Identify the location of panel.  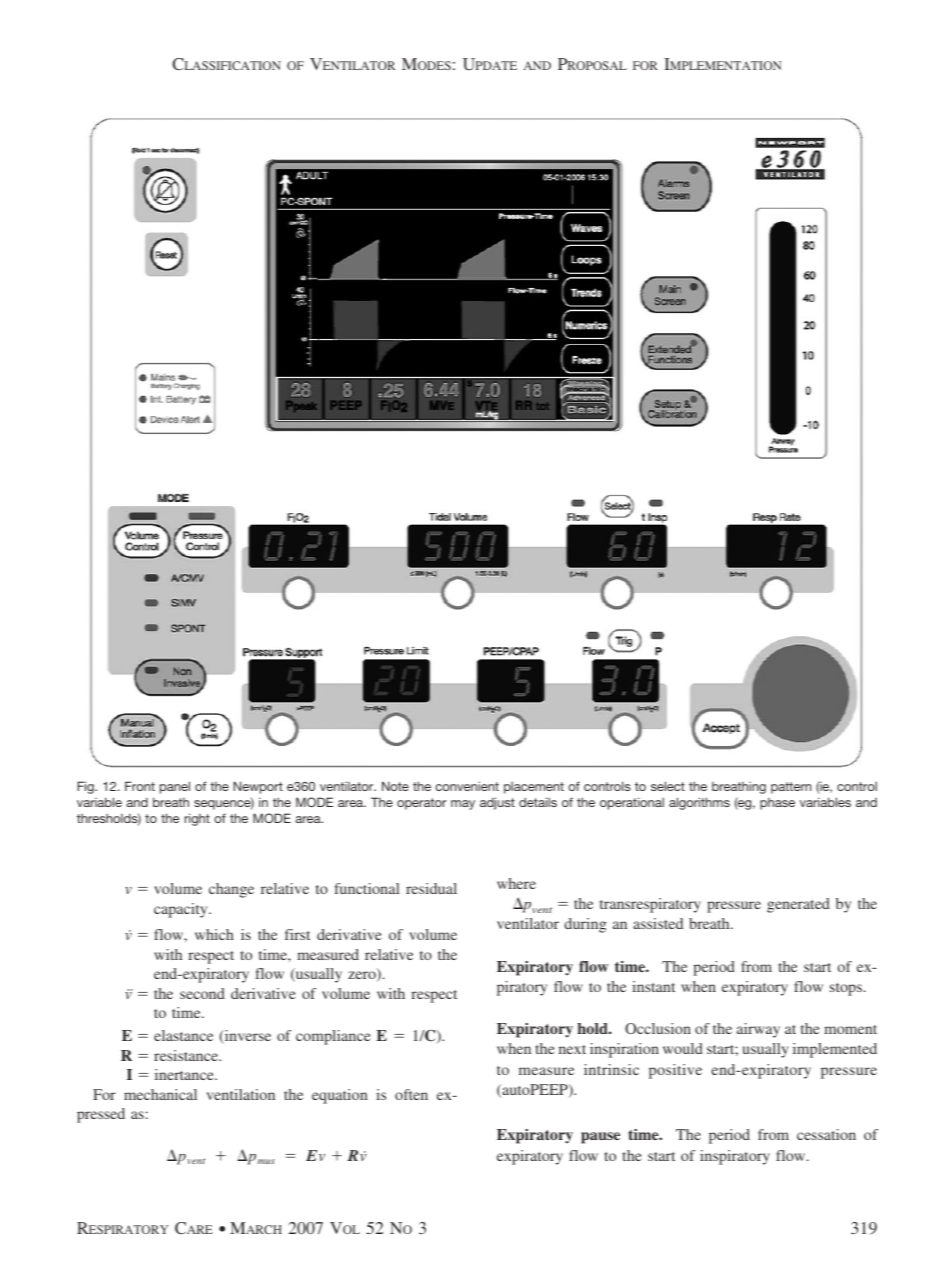
(175, 787).
